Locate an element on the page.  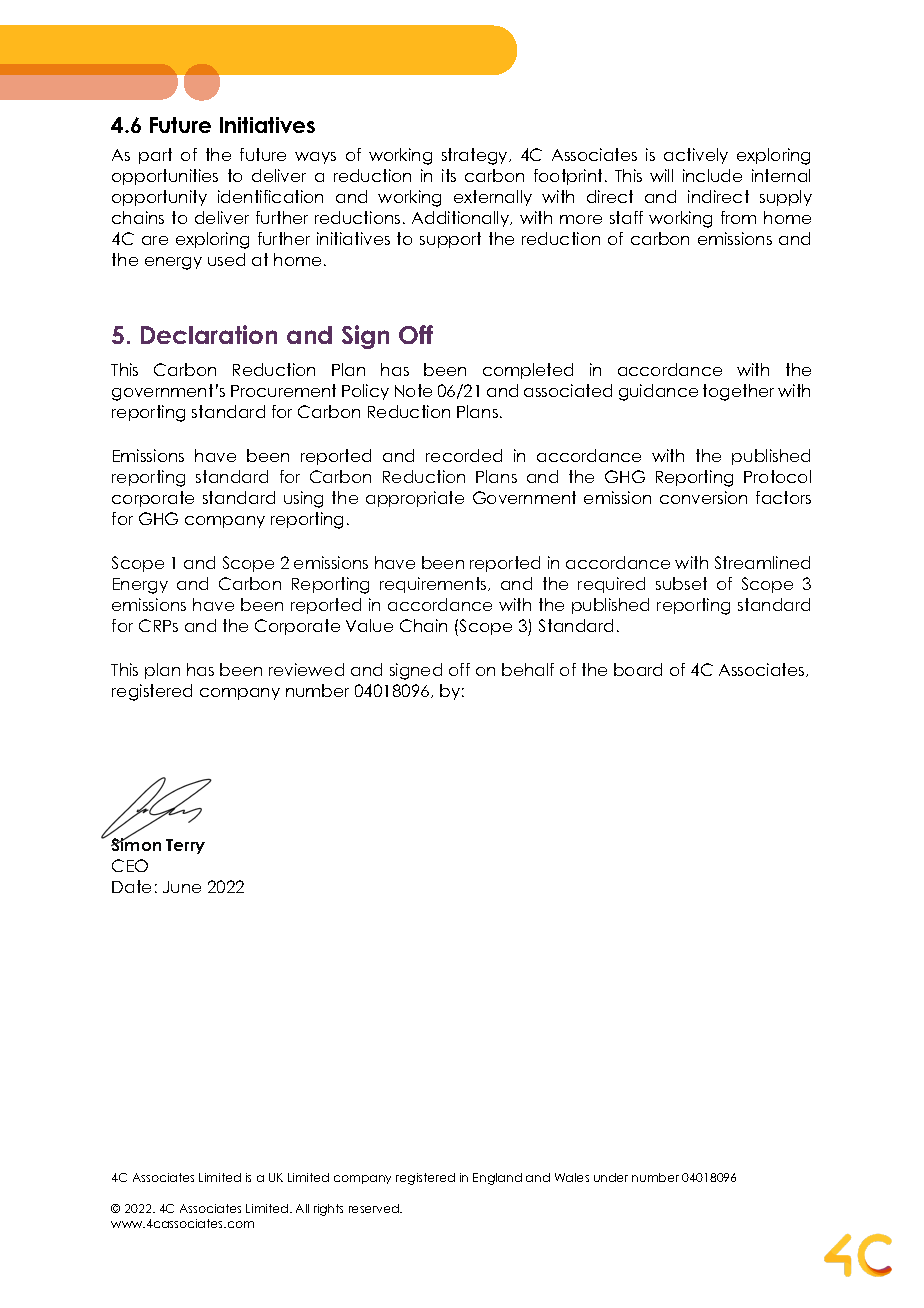
opportunities is located at coordinates (165, 177).
